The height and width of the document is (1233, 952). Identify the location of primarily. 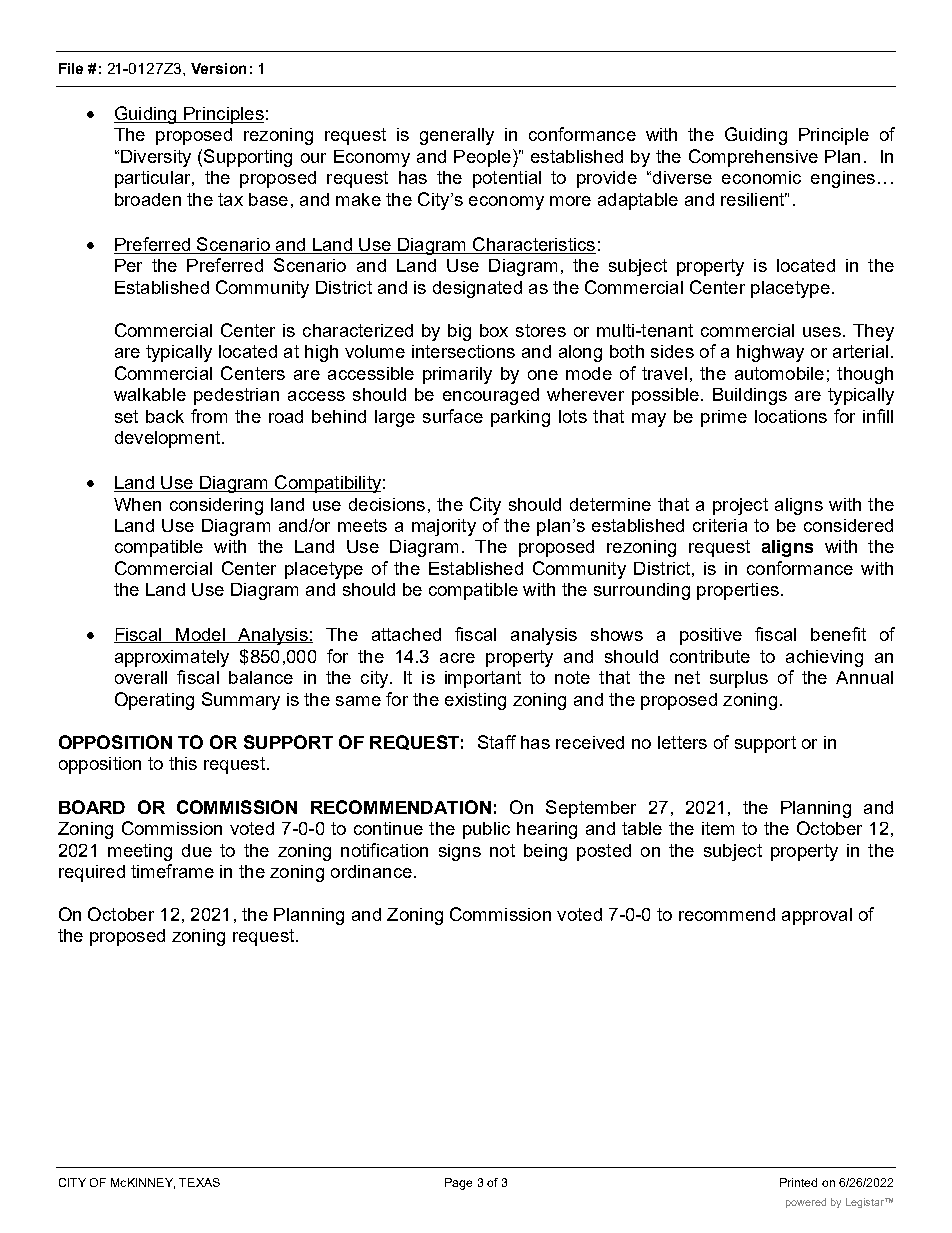
(457, 375).
